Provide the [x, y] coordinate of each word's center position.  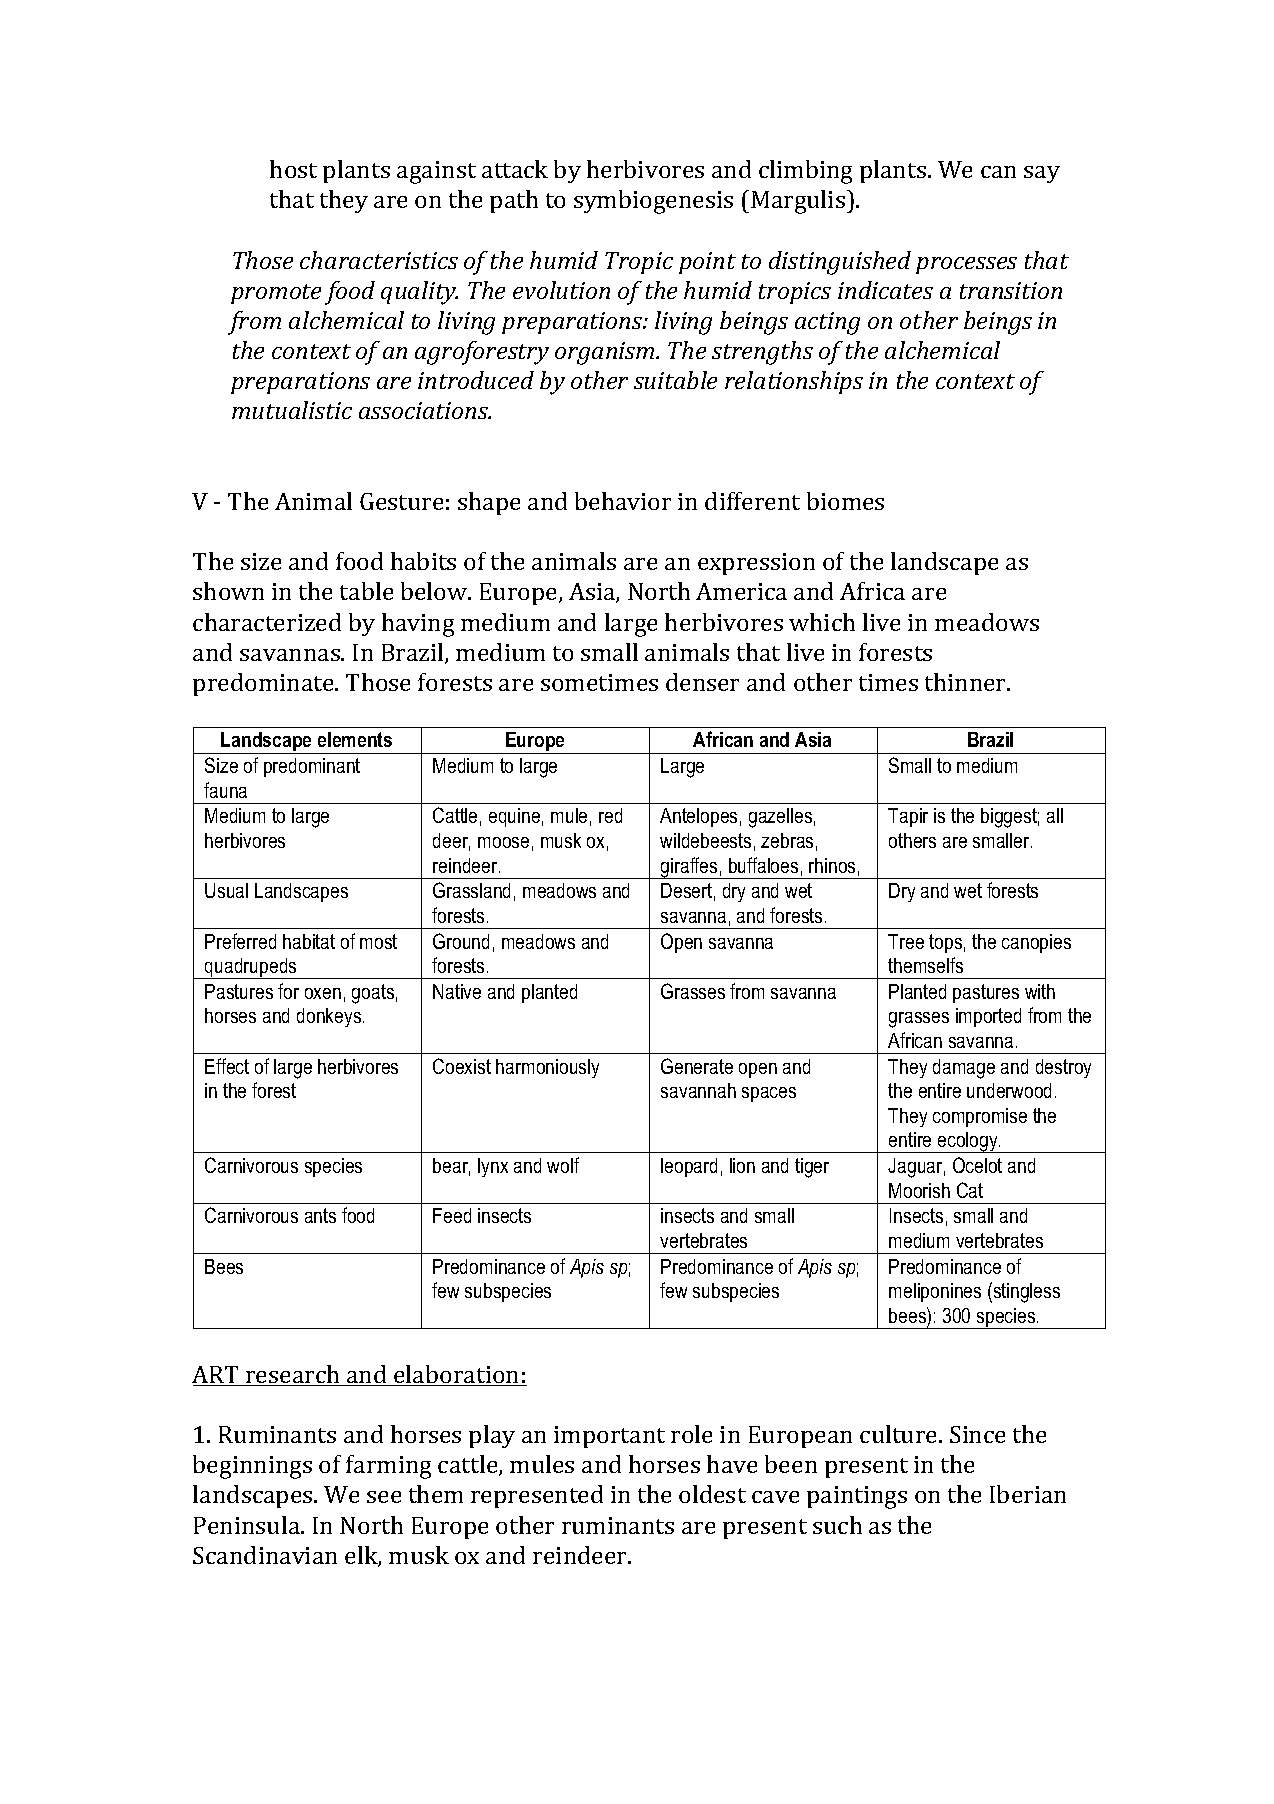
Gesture [401, 501]
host [293, 169]
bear [451, 1167]
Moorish [919, 1190]
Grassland [471, 890]
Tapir [908, 817]
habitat [309, 941]
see [384, 1497]
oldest [712, 1494]
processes [966, 265]
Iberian [1028, 1494]
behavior [623, 501]
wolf [563, 1165]
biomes [845, 501]
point [707, 263]
